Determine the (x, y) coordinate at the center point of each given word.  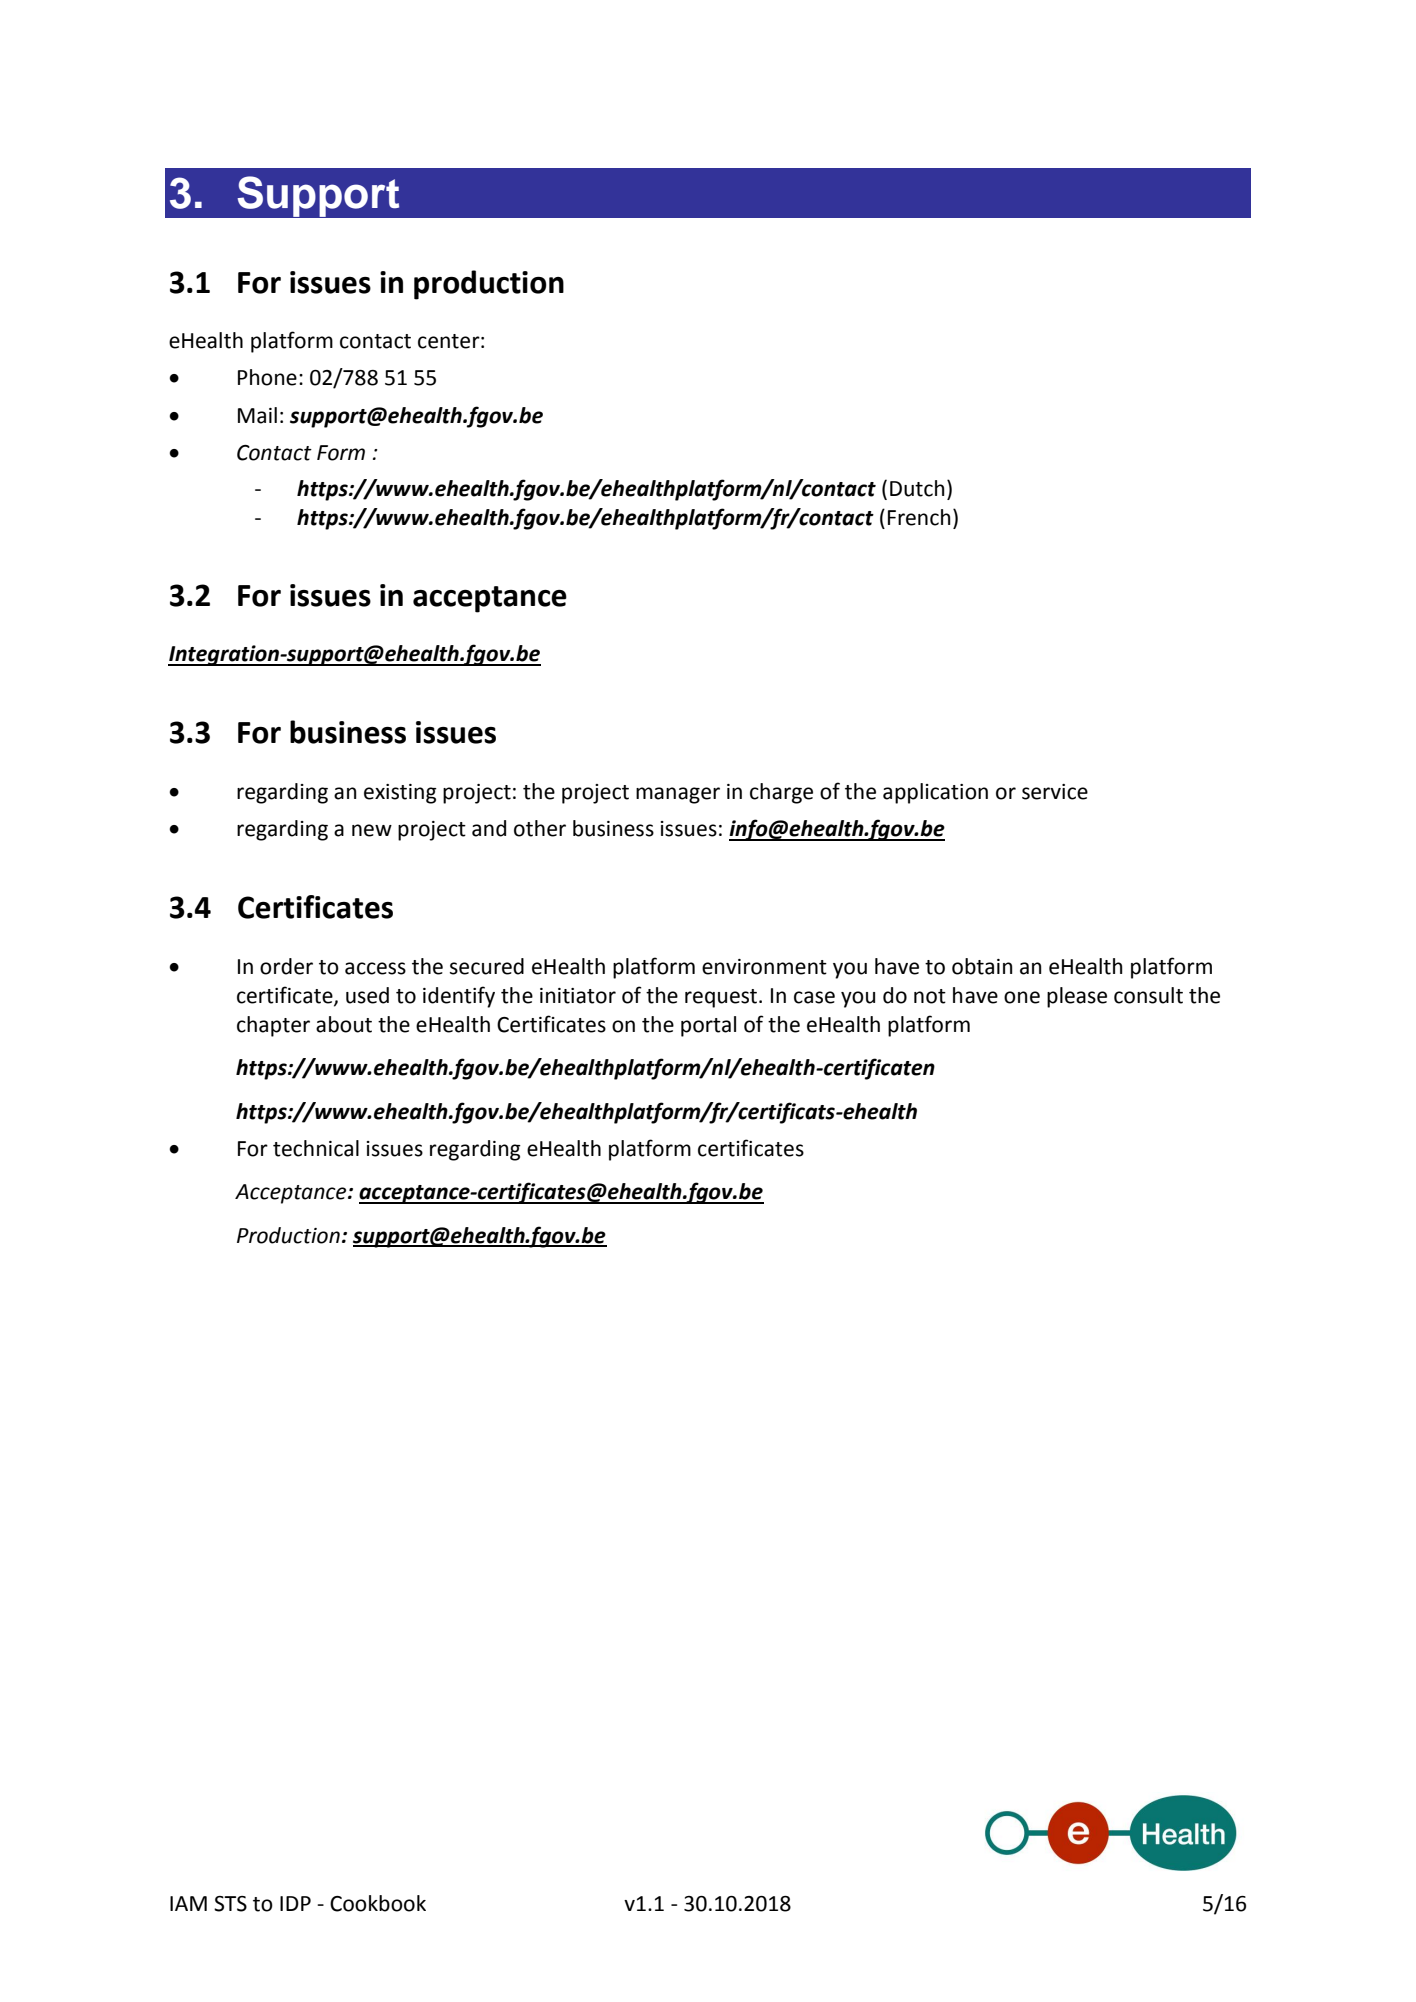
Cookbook (378, 1903)
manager (678, 795)
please (1077, 997)
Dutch (917, 488)
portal (708, 1026)
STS (230, 1904)
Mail (257, 415)
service (1055, 792)
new (372, 830)
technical (316, 1148)
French (919, 517)
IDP (295, 1903)
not (930, 996)
